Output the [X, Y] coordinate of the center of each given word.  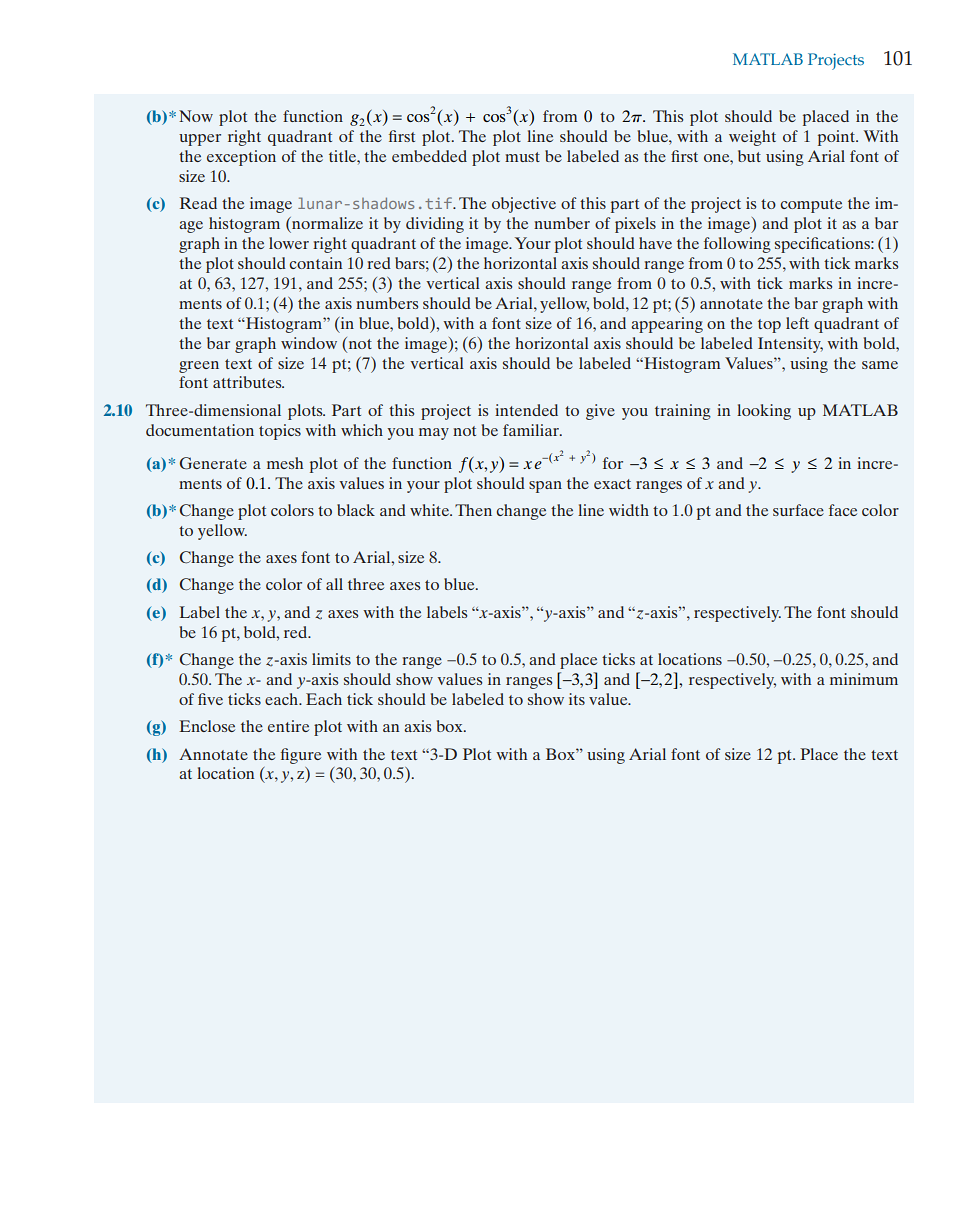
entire [288, 726]
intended [526, 410]
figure [301, 756]
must [522, 157]
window [309, 343]
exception [241, 158]
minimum [864, 679]
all [334, 584]
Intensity [790, 345]
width [629, 510]
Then [473, 510]
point [837, 138]
